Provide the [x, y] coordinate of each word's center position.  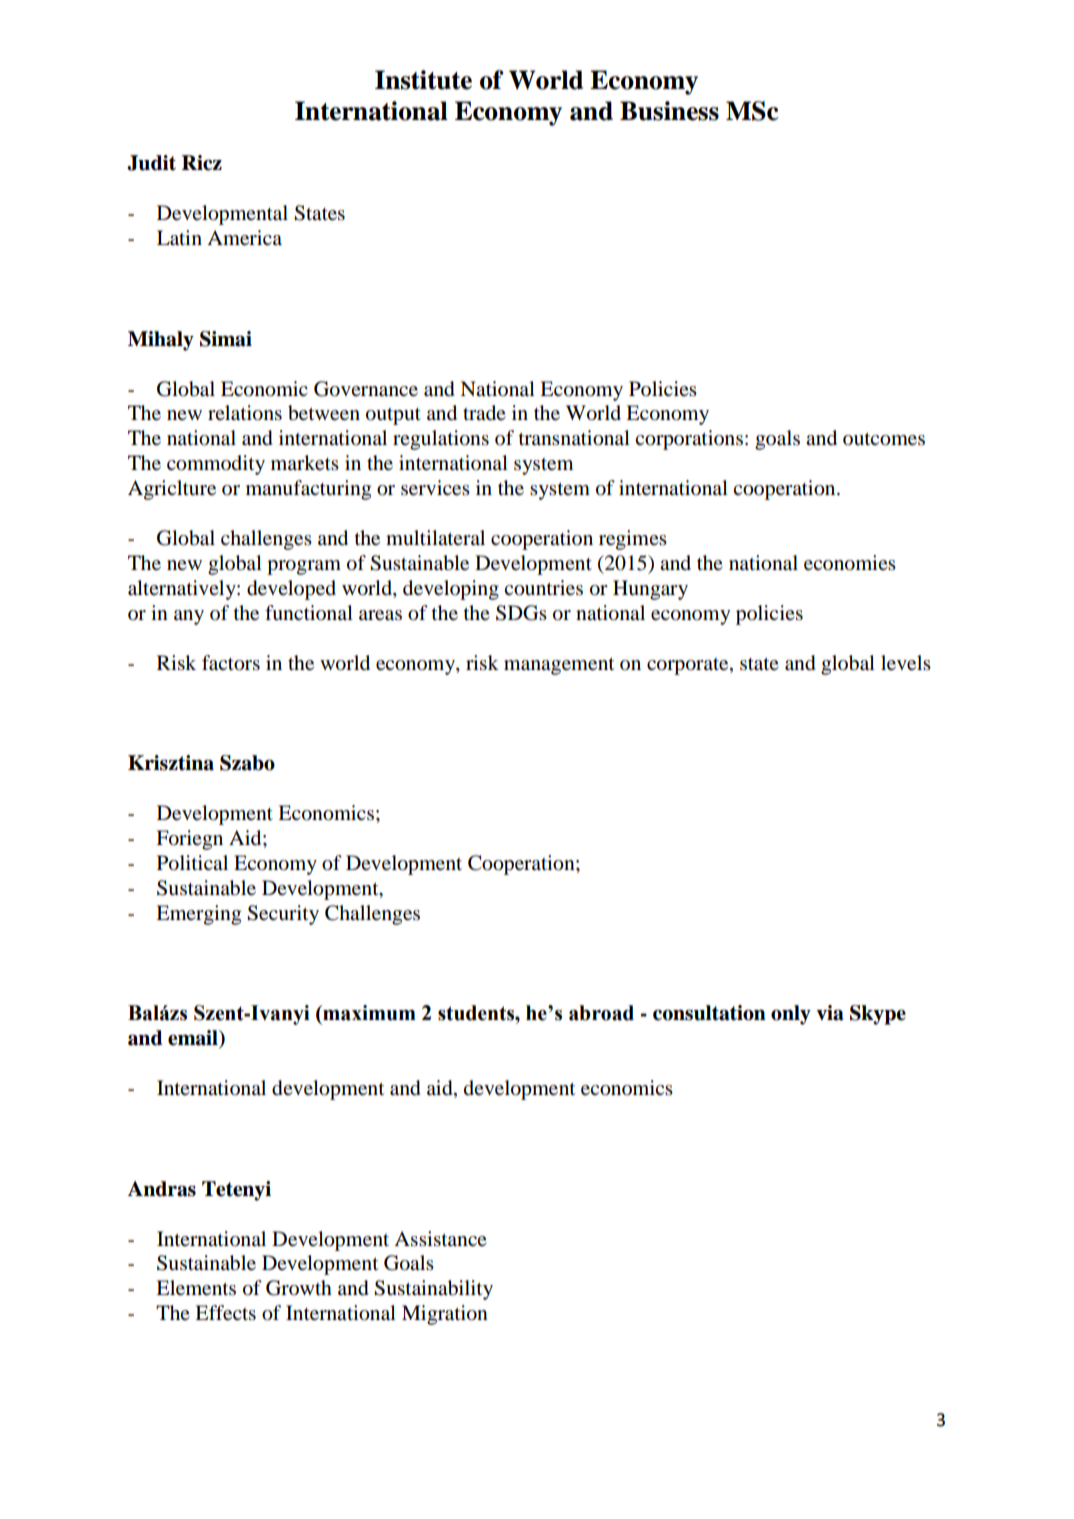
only [791, 1015]
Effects [225, 1313]
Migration [445, 1315]
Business [669, 111]
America [244, 238]
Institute [423, 80]
